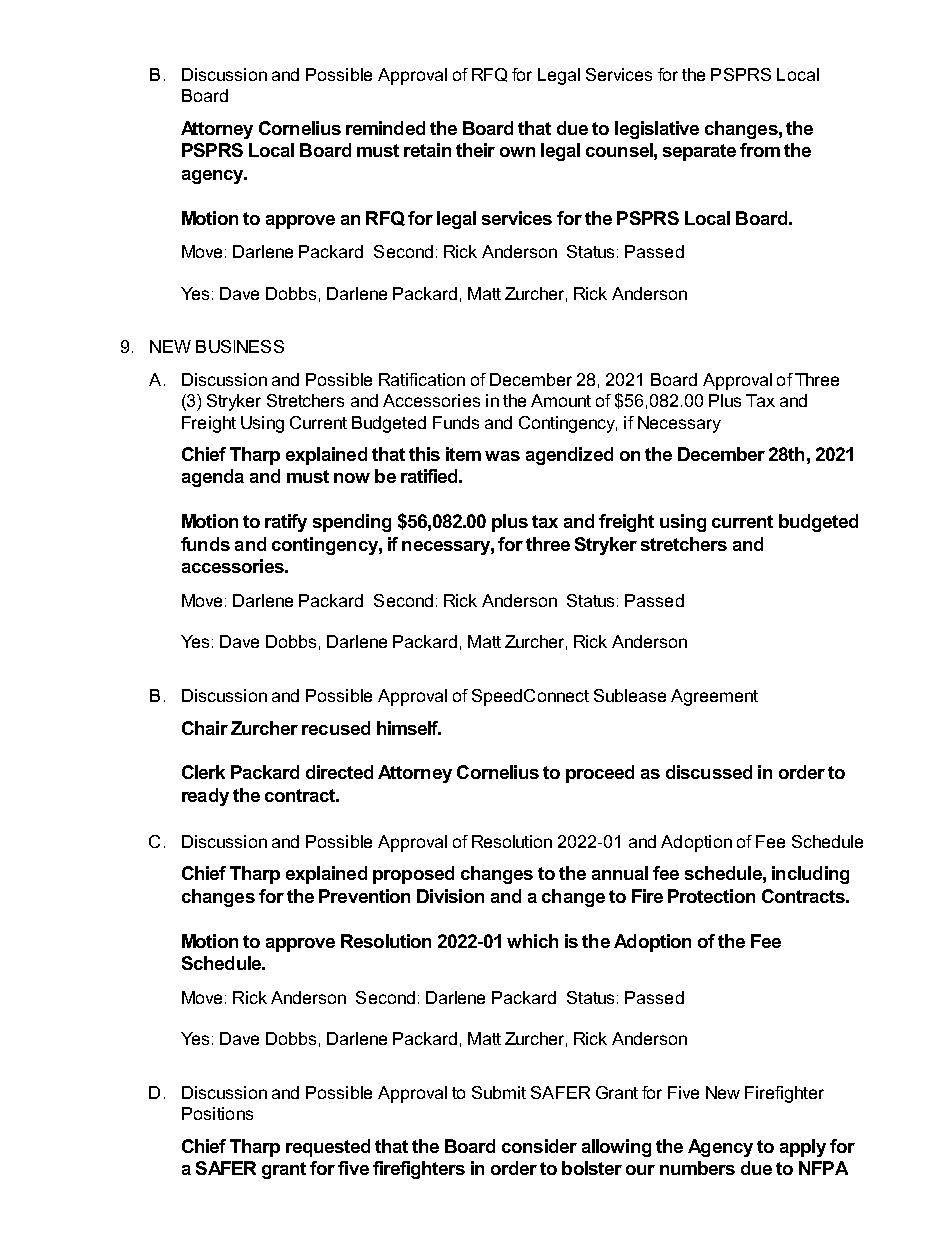  I want to click on apply, so click(803, 1148).
